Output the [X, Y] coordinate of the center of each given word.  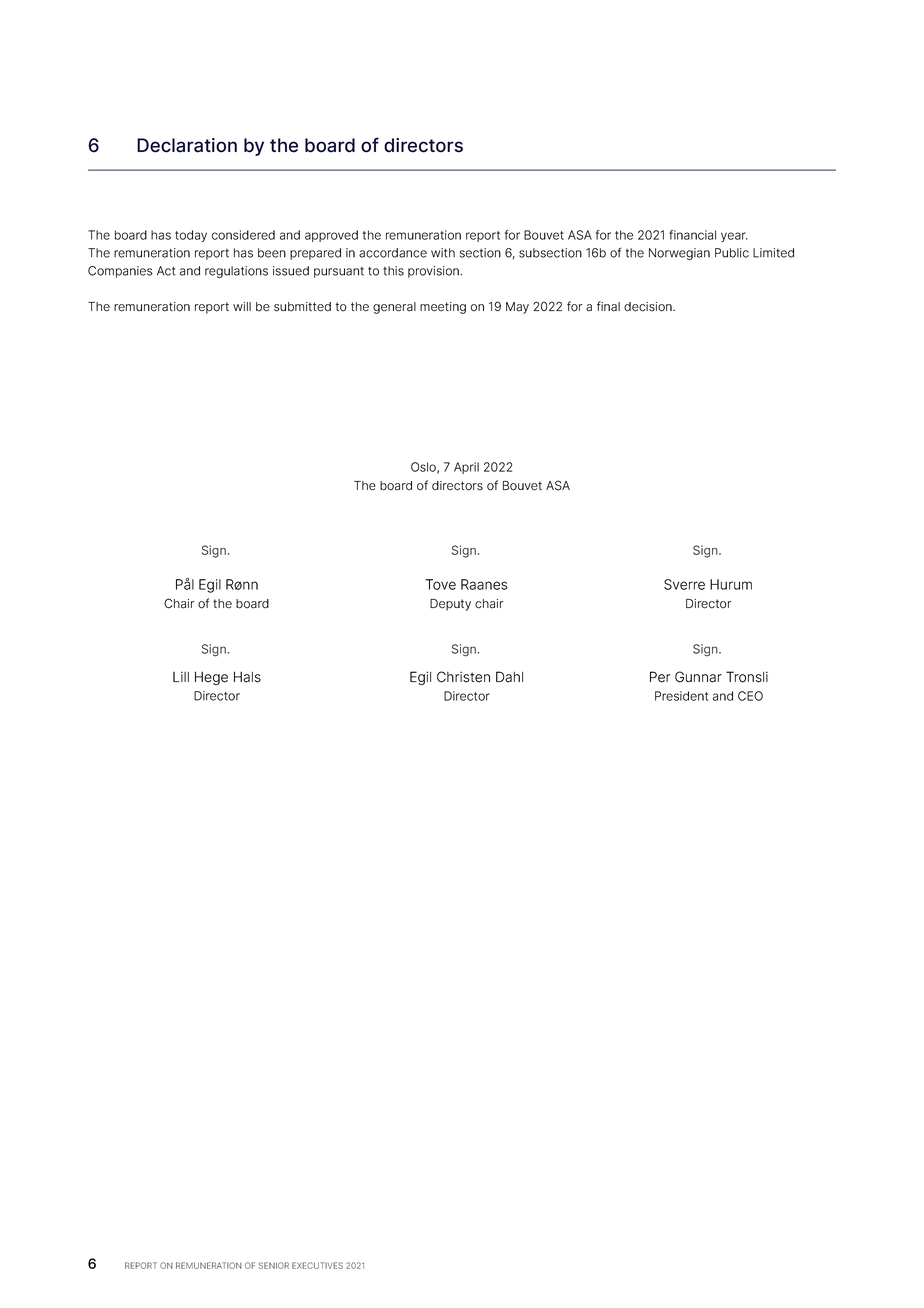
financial [692, 235]
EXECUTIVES [317, 1265]
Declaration [187, 145]
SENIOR [274, 1265]
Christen [463, 677]
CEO [750, 696]
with [443, 253]
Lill [181, 677]
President [682, 696]
